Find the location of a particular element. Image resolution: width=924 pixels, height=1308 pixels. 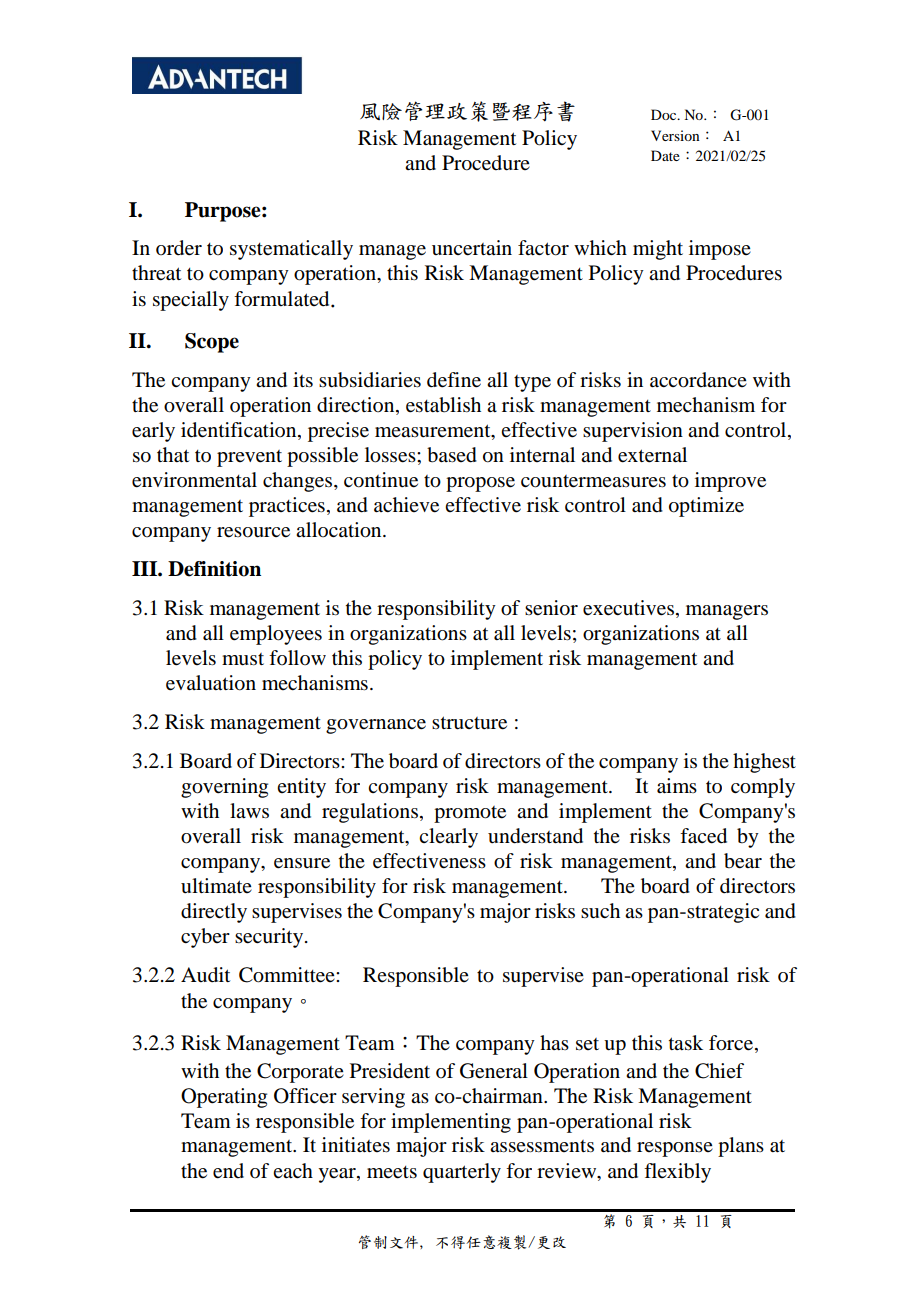

Doc is located at coordinates (665, 114).
